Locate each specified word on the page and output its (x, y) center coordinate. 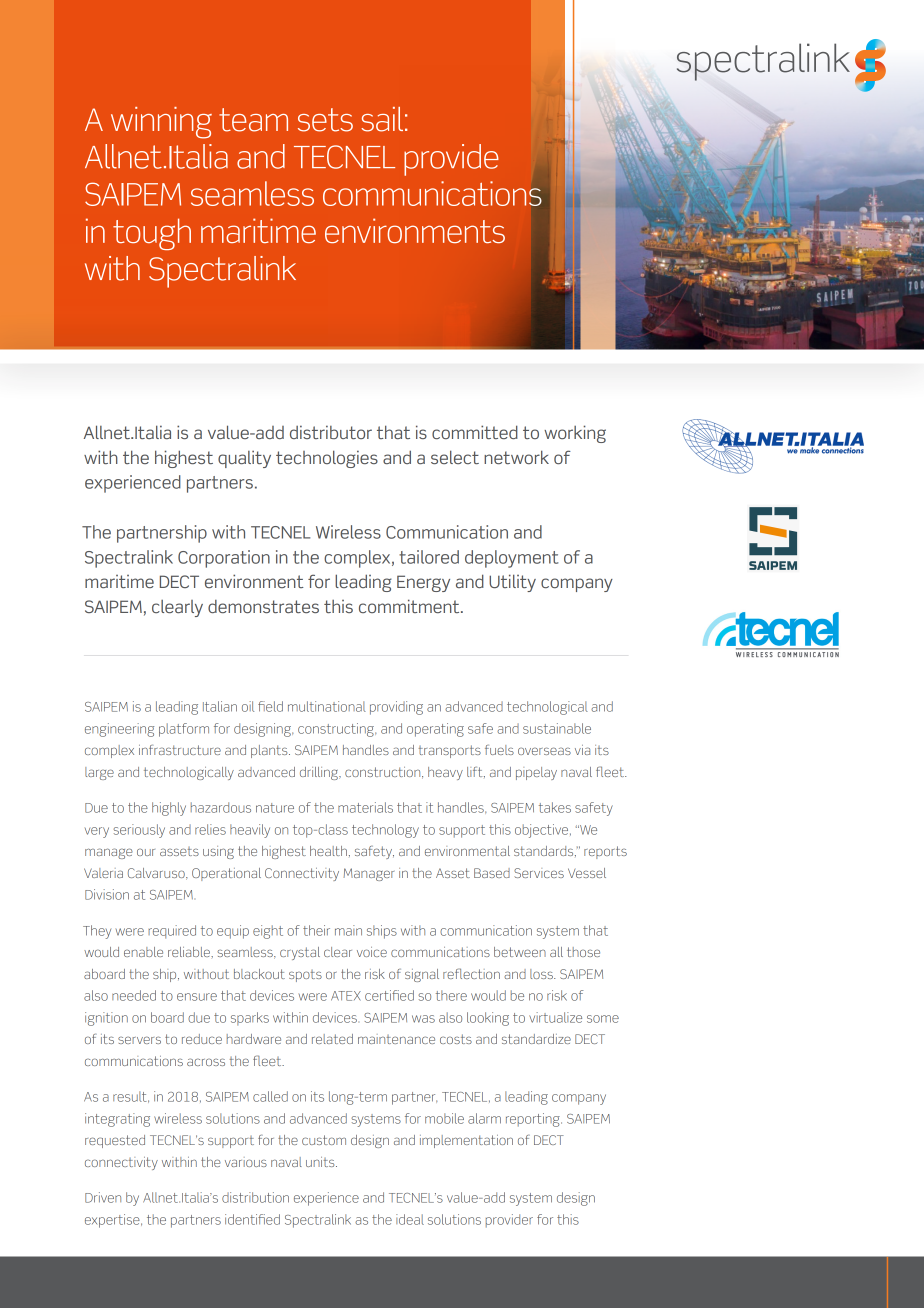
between (520, 952)
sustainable (557, 728)
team (253, 120)
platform (184, 730)
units (321, 1162)
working (575, 434)
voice (372, 952)
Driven (103, 1197)
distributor (331, 432)
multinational (327, 706)
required (172, 932)
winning (161, 123)
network (516, 457)
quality (244, 459)
